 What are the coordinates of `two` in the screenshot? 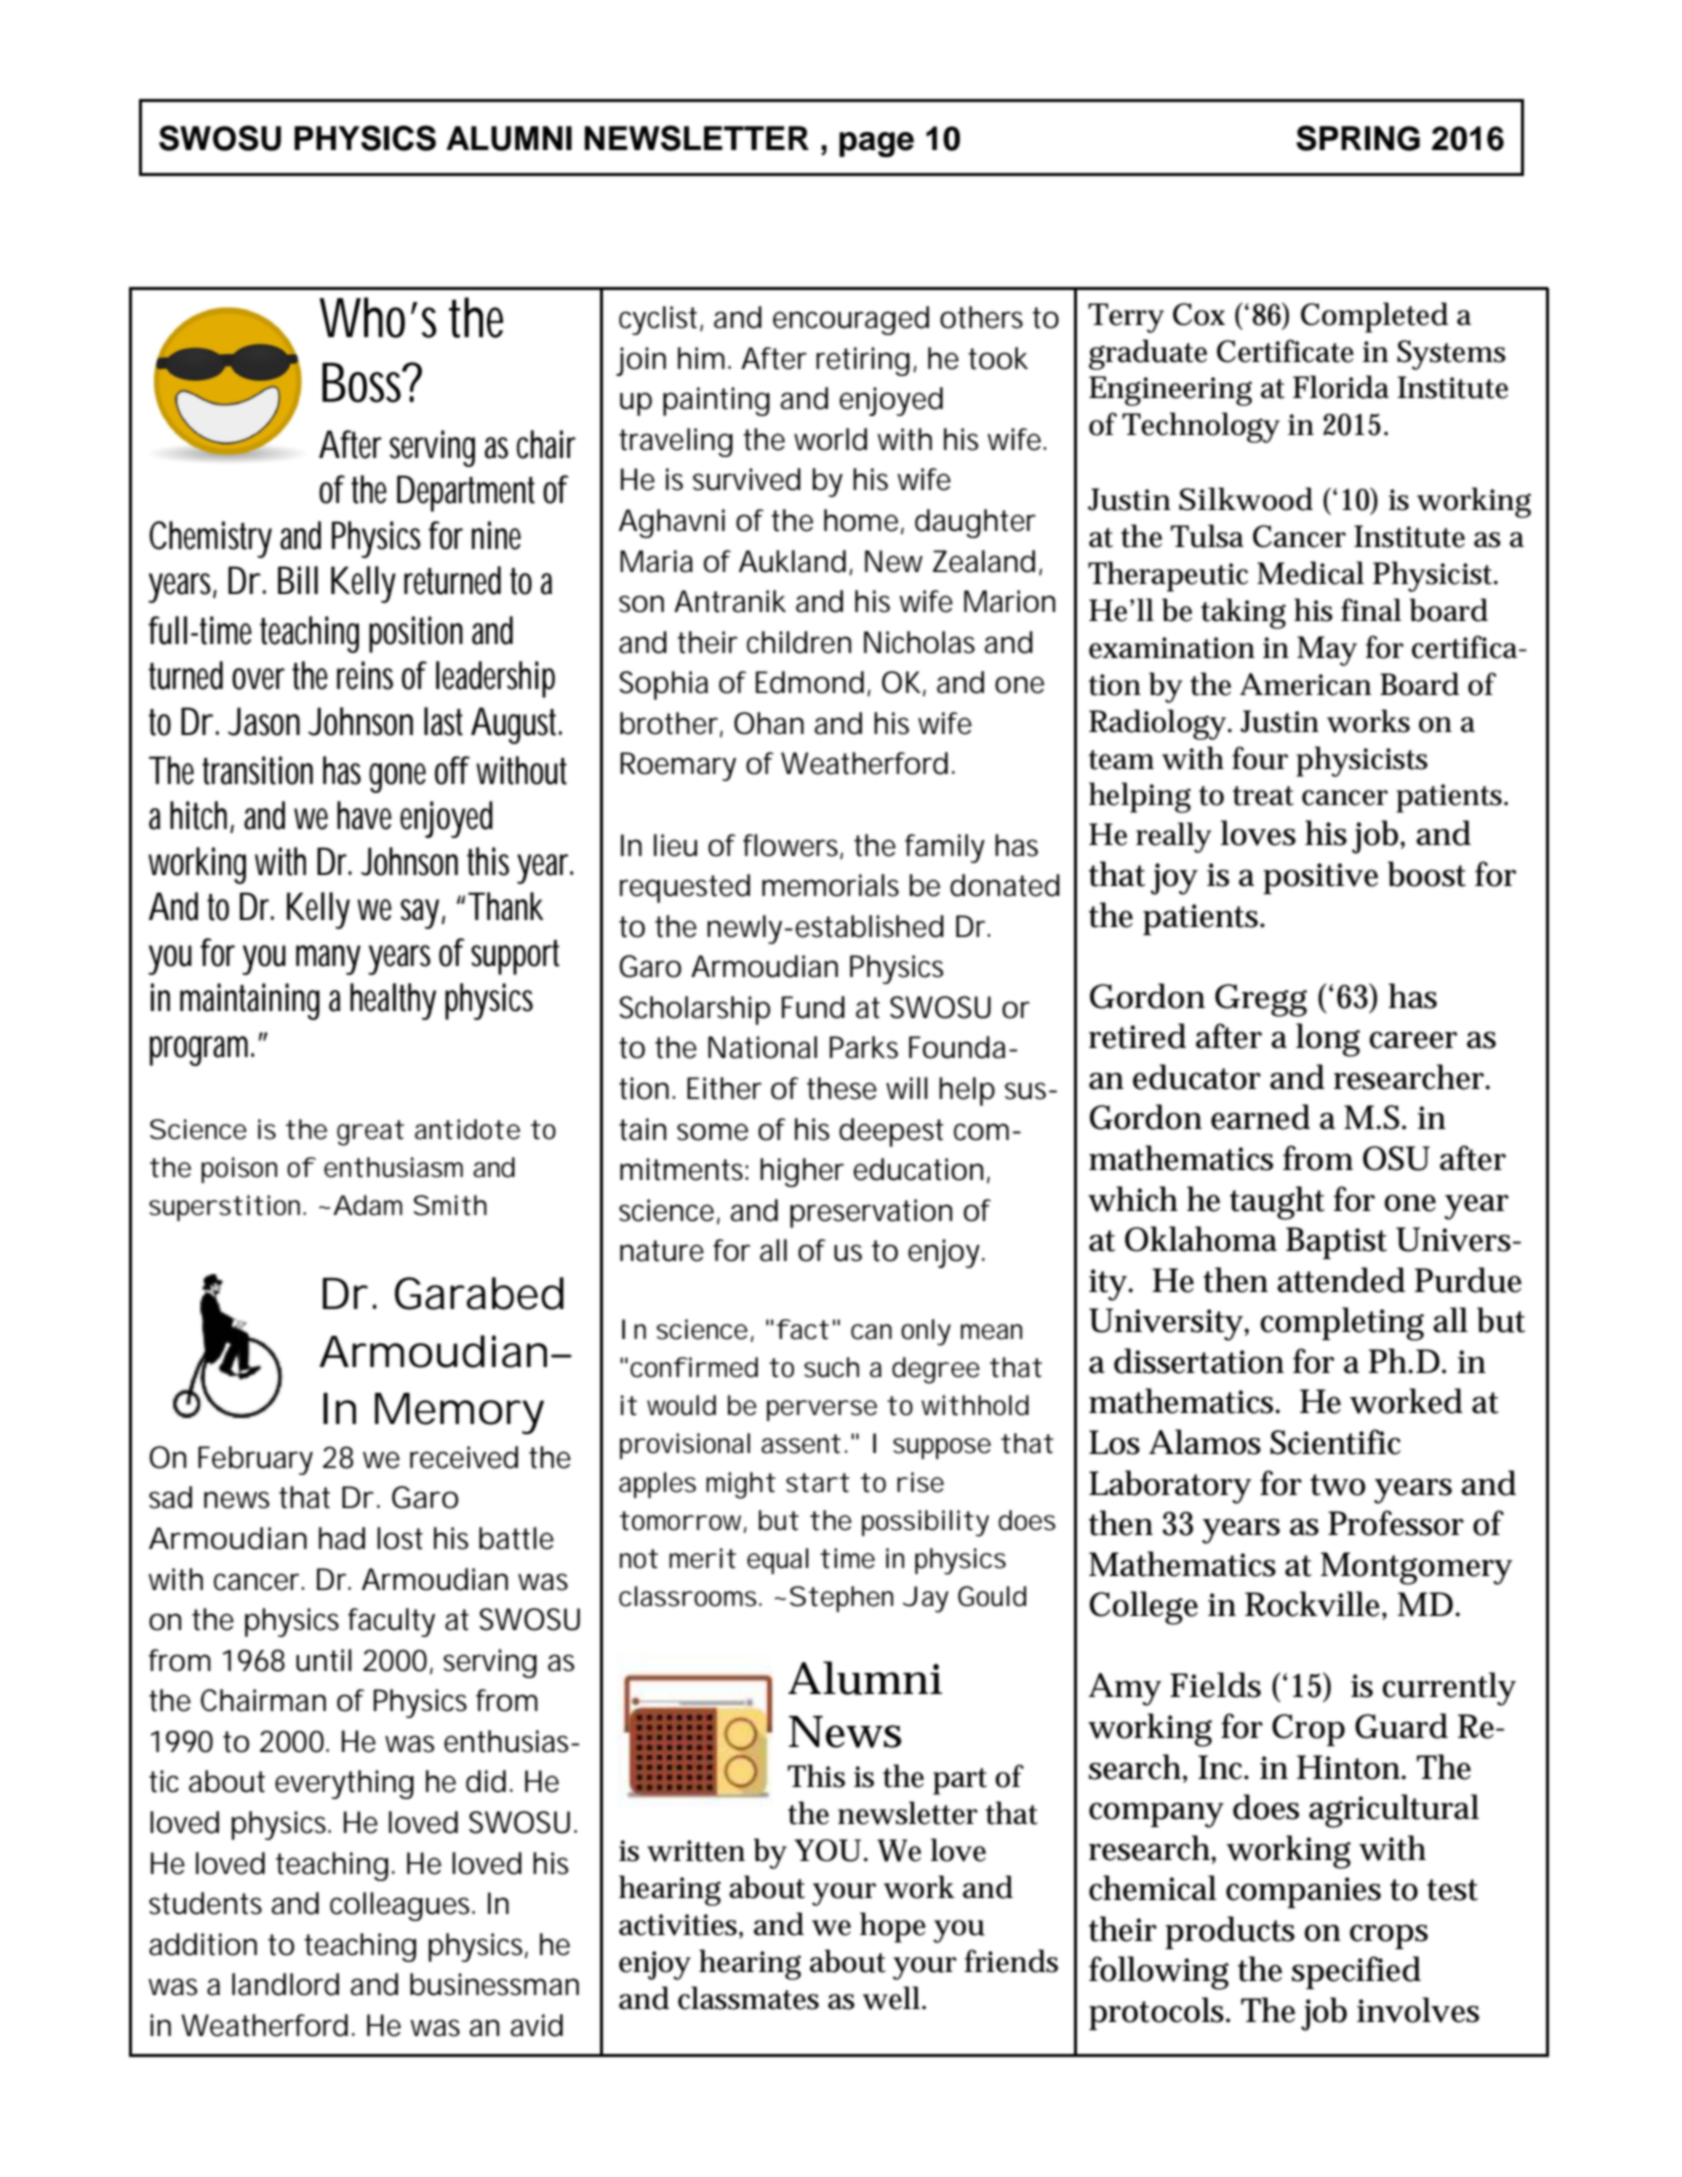 It's located at (1337, 1485).
